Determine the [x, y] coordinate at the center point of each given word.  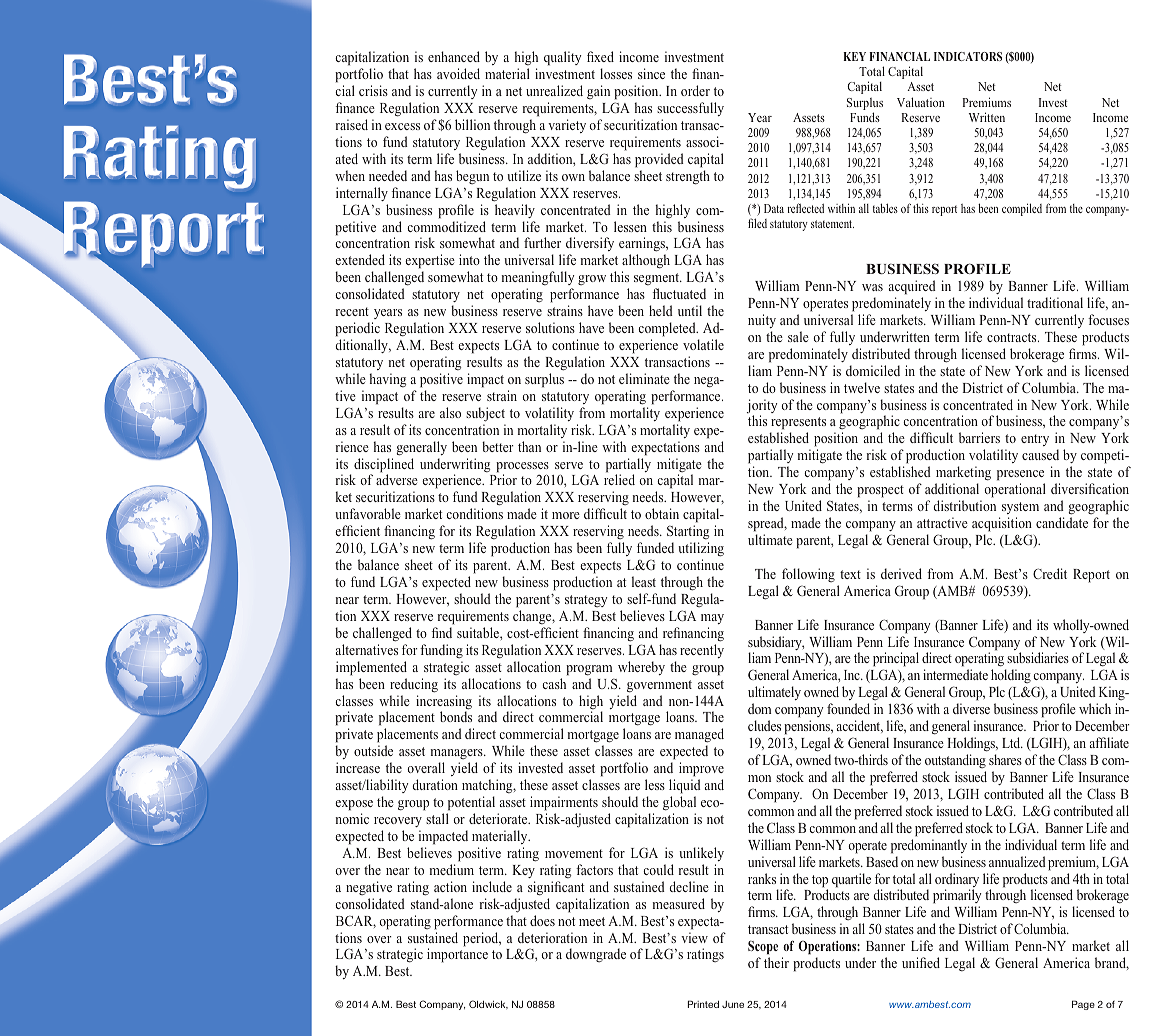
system [1020, 508]
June [733, 1004]
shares [1005, 759]
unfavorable [368, 513]
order [695, 90]
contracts [1013, 337]
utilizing [701, 549]
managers [458, 756]
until [690, 310]
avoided [458, 73]
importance [457, 955]
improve [701, 769]
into [469, 259]
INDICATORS [968, 56]
